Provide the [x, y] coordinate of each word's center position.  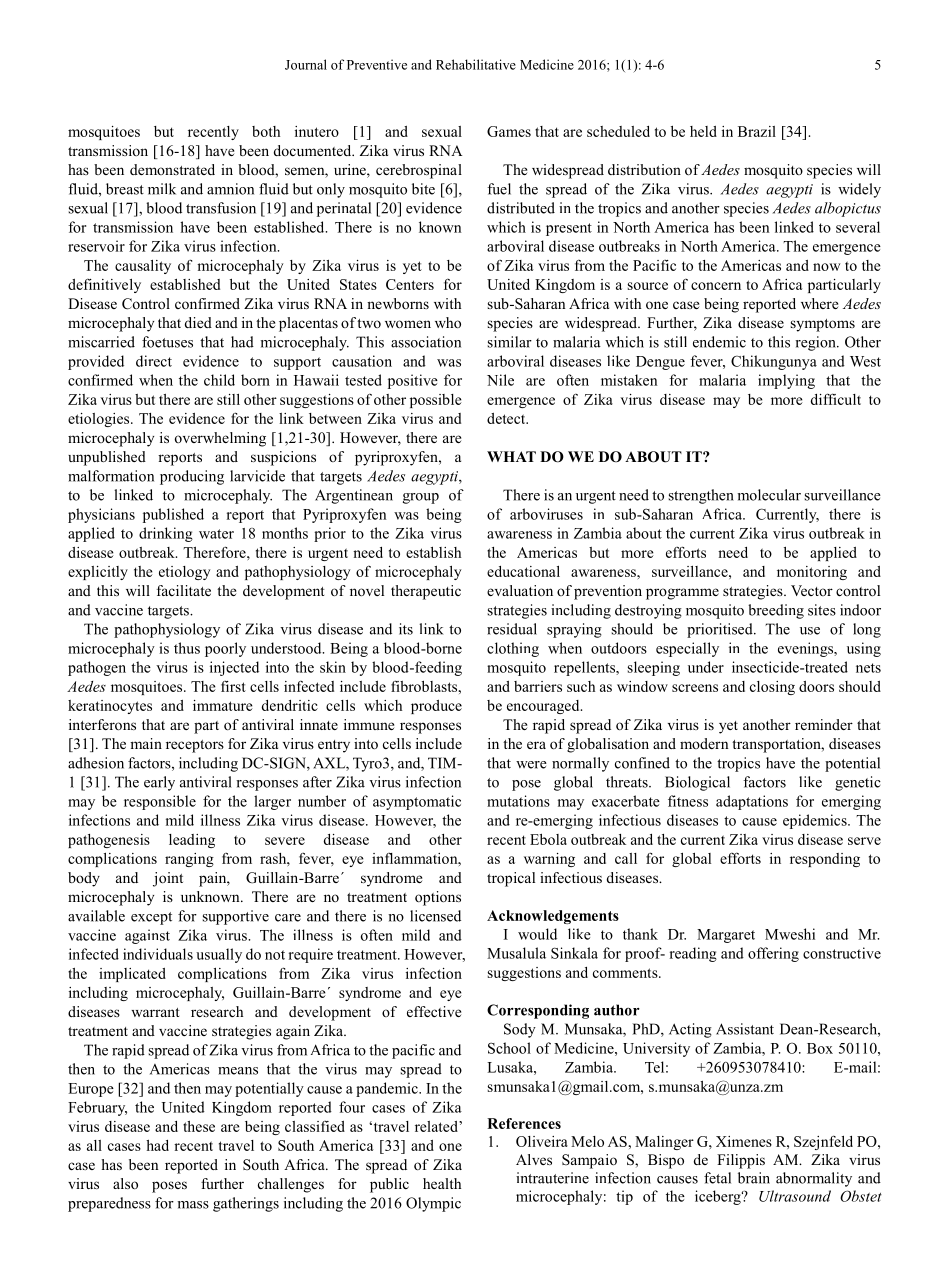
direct [154, 361]
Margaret [726, 936]
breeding [776, 611]
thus [187, 648]
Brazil [757, 131]
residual [512, 629]
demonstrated [172, 169]
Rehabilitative [476, 64]
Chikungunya [774, 362]
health [442, 1183]
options [438, 898]
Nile [500, 380]
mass [193, 1205]
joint [168, 879]
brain [754, 1178]
